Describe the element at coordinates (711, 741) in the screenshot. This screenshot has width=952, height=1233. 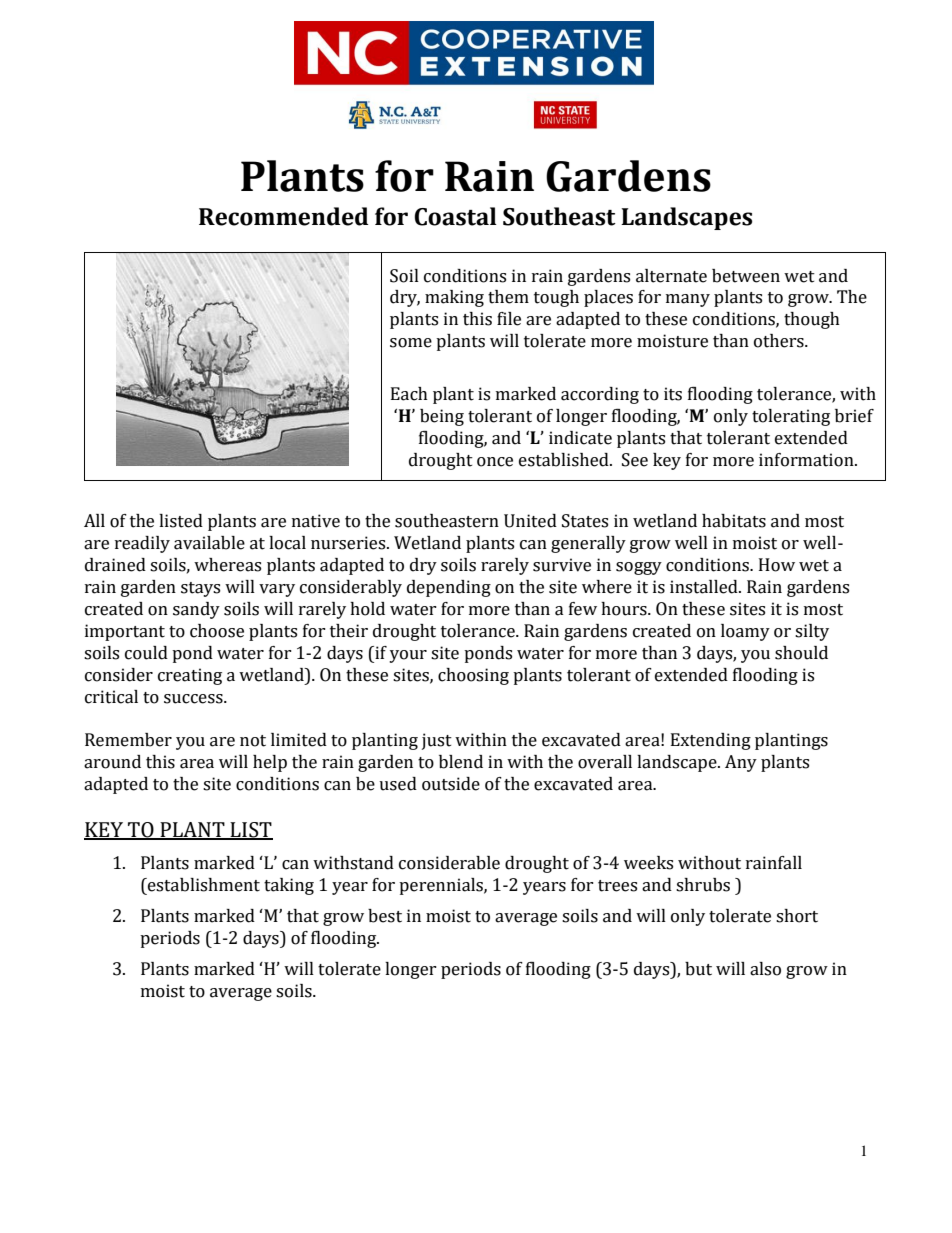
I see `Extending` at that location.
